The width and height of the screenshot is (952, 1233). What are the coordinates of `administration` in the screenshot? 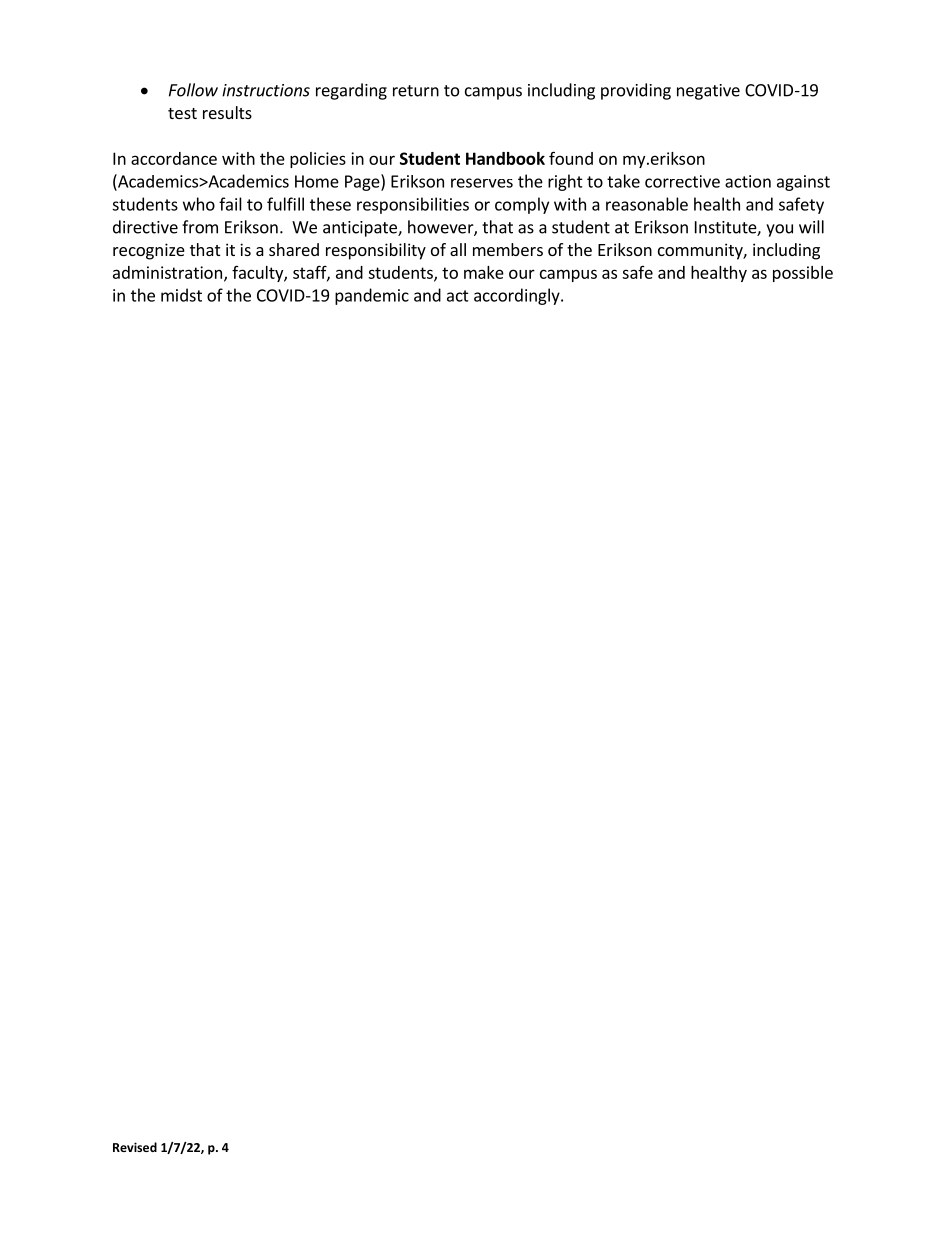 It's located at (167, 272).
